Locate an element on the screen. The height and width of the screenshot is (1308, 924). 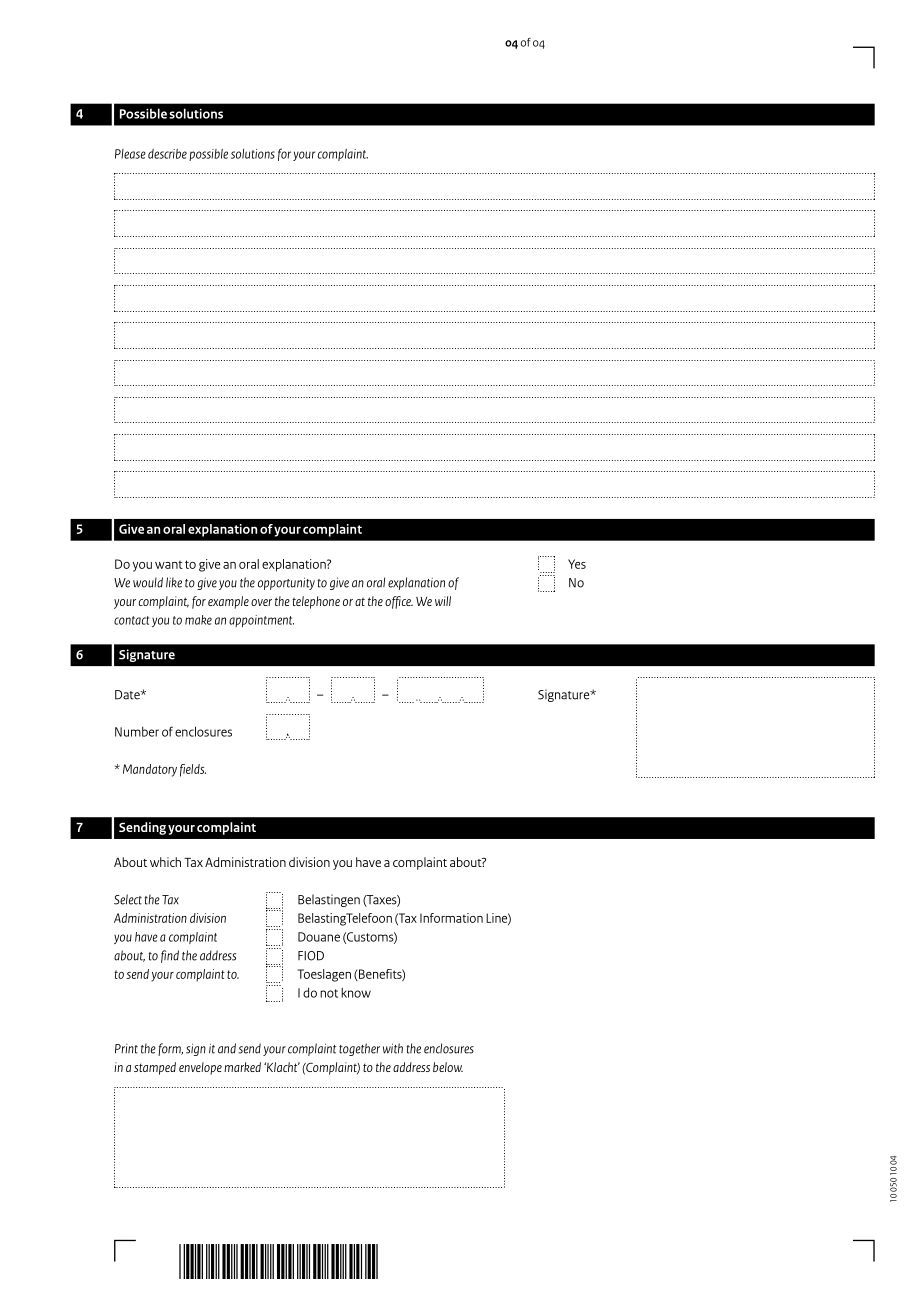
Please is located at coordinates (130, 154).
